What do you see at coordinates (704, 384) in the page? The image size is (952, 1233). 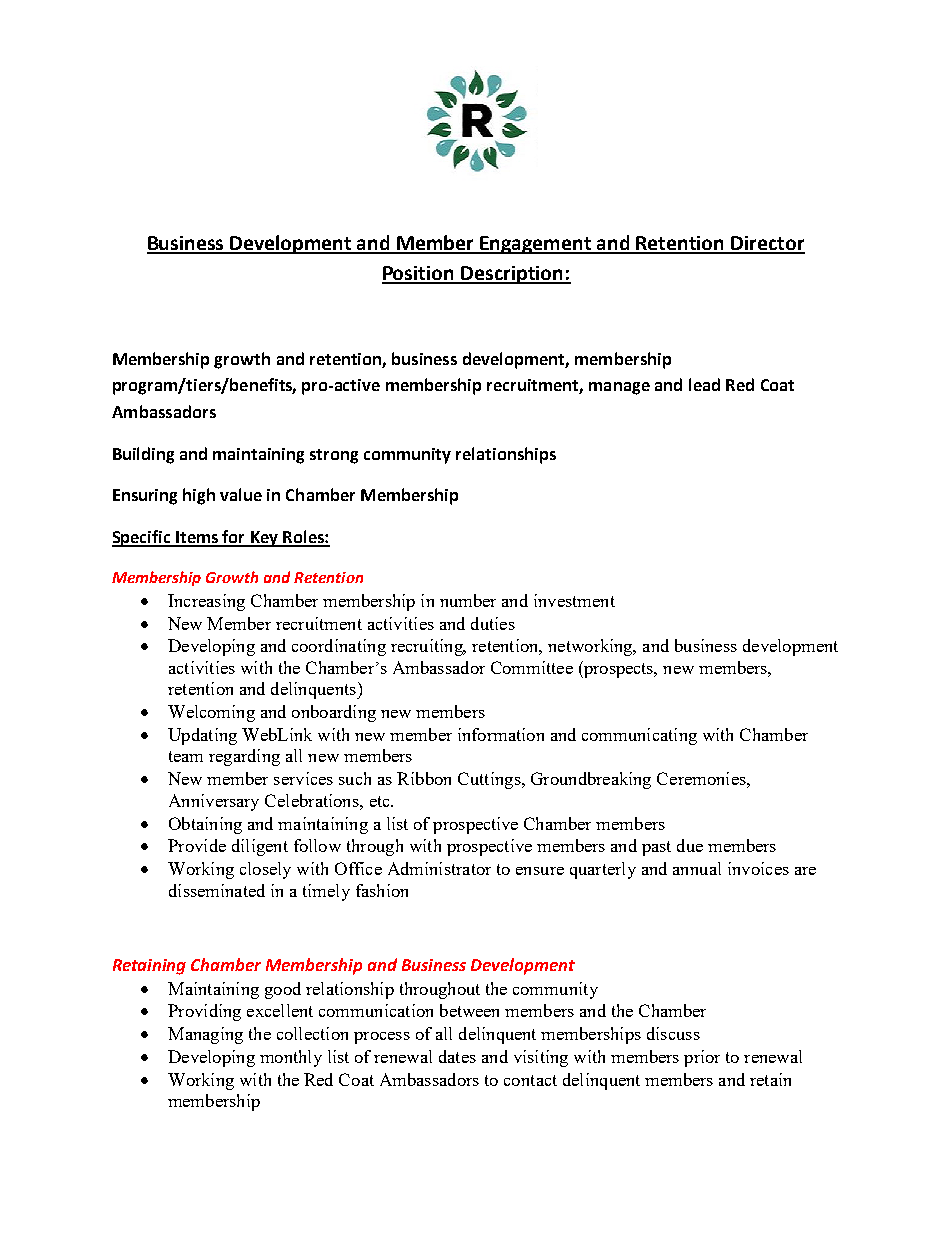 I see `lead` at bounding box center [704, 384].
